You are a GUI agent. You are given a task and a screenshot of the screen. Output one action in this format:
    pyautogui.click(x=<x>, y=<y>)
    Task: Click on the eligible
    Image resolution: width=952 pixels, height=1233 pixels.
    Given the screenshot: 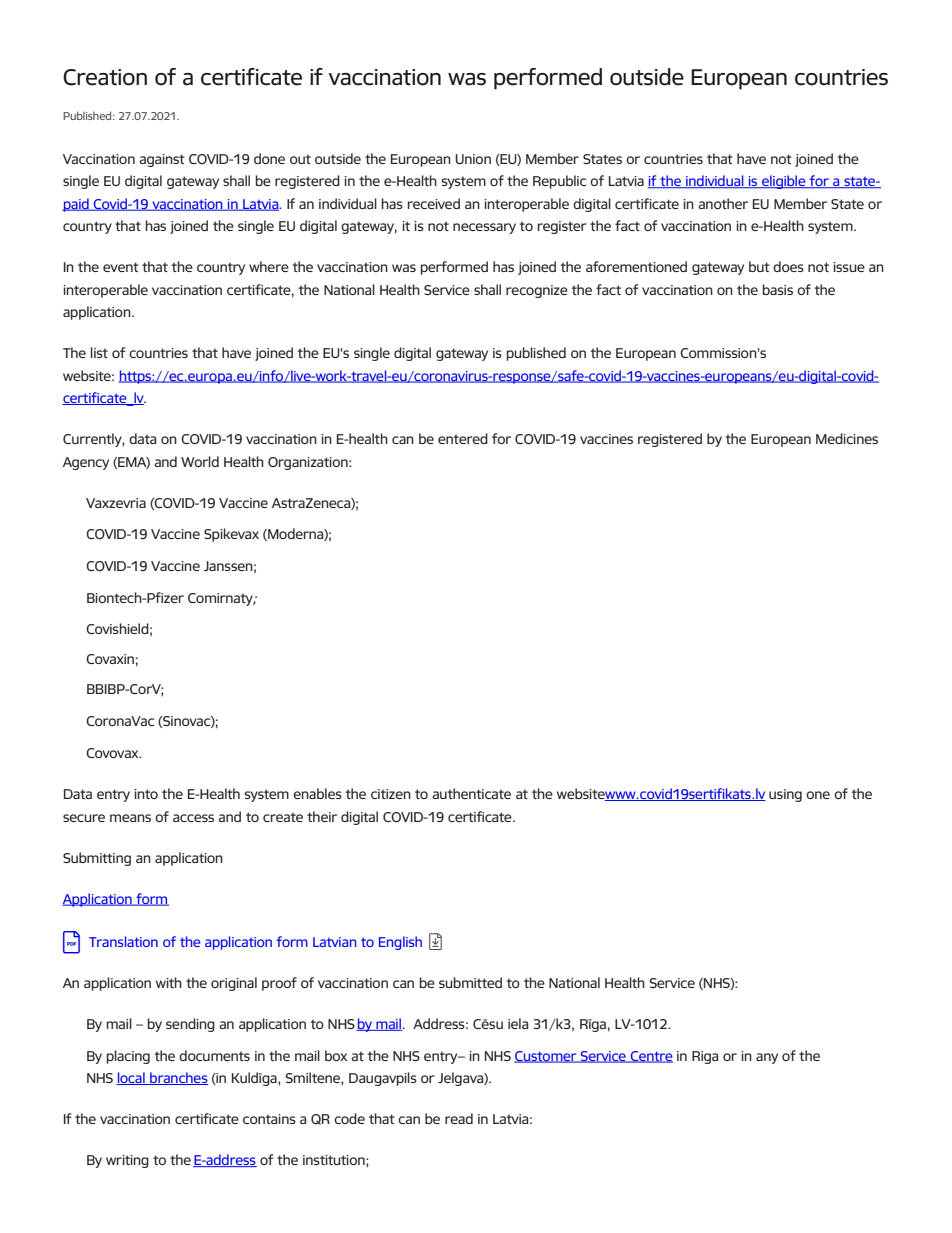 What is the action you would take?
    pyautogui.click(x=784, y=182)
